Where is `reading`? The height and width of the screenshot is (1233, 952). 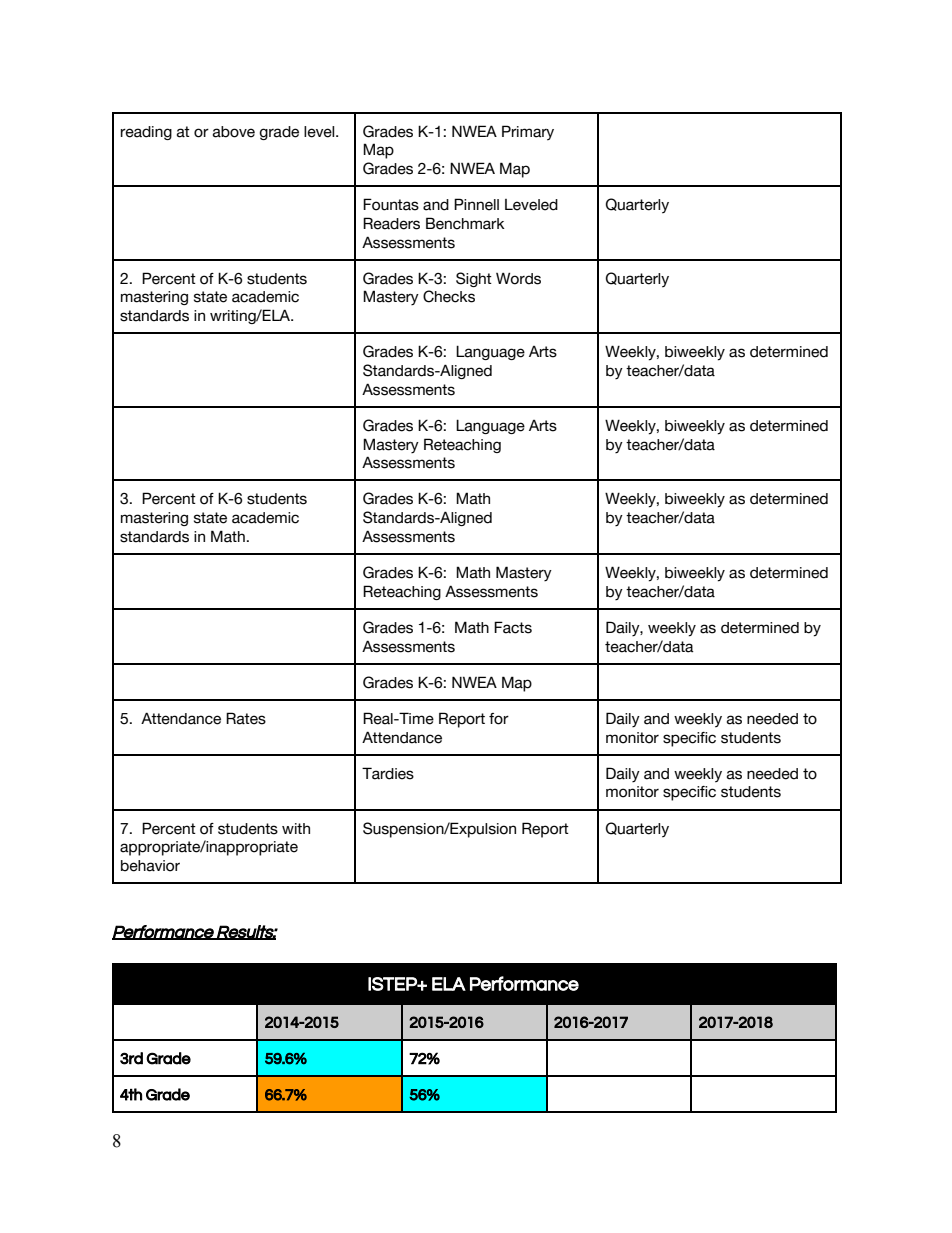 reading is located at coordinates (146, 133).
